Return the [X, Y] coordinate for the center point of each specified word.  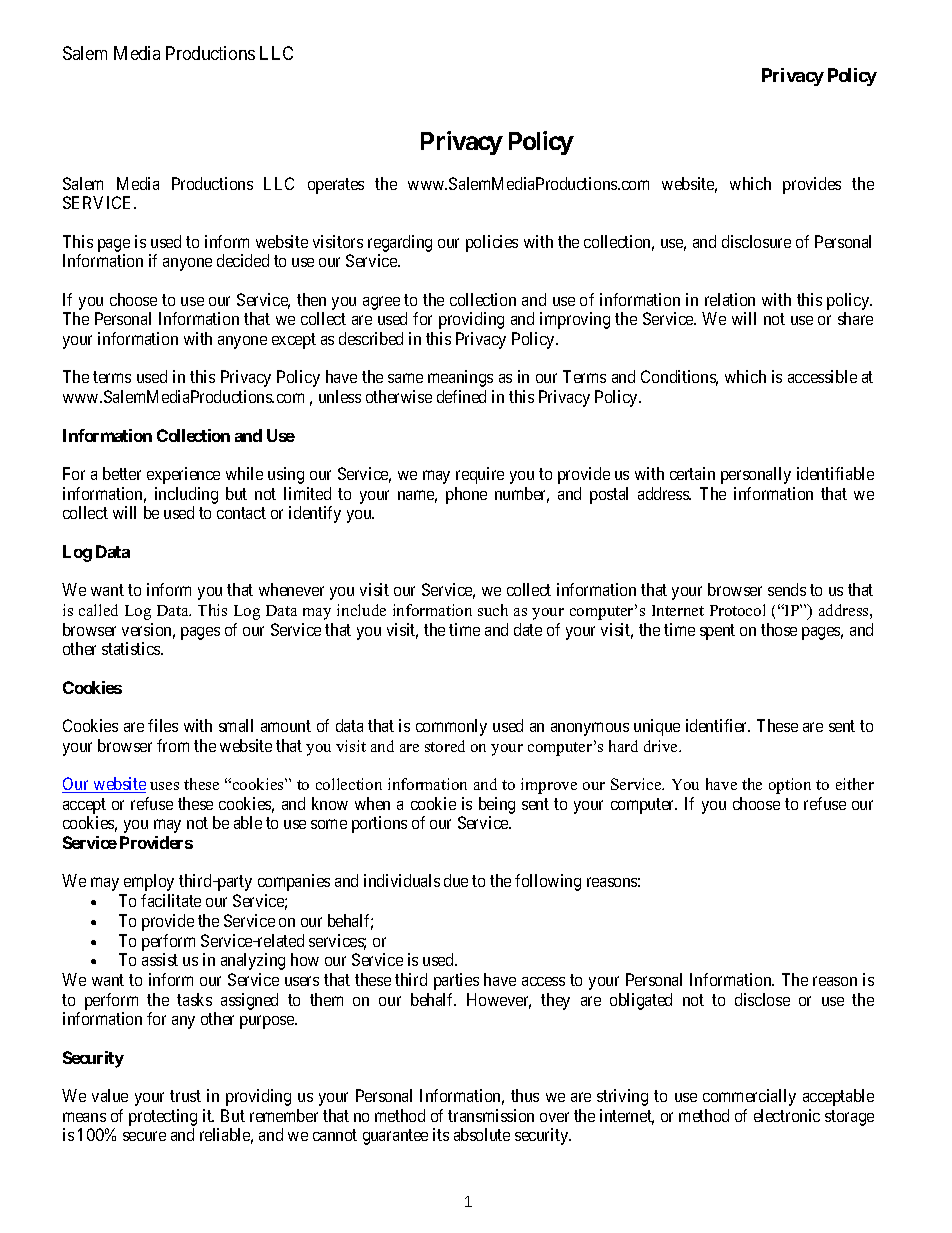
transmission [491, 1115]
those [779, 629]
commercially [749, 1097]
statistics [132, 648]
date [528, 629]
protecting [163, 1117]
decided [243, 260]
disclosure [756, 241]
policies [492, 243]
